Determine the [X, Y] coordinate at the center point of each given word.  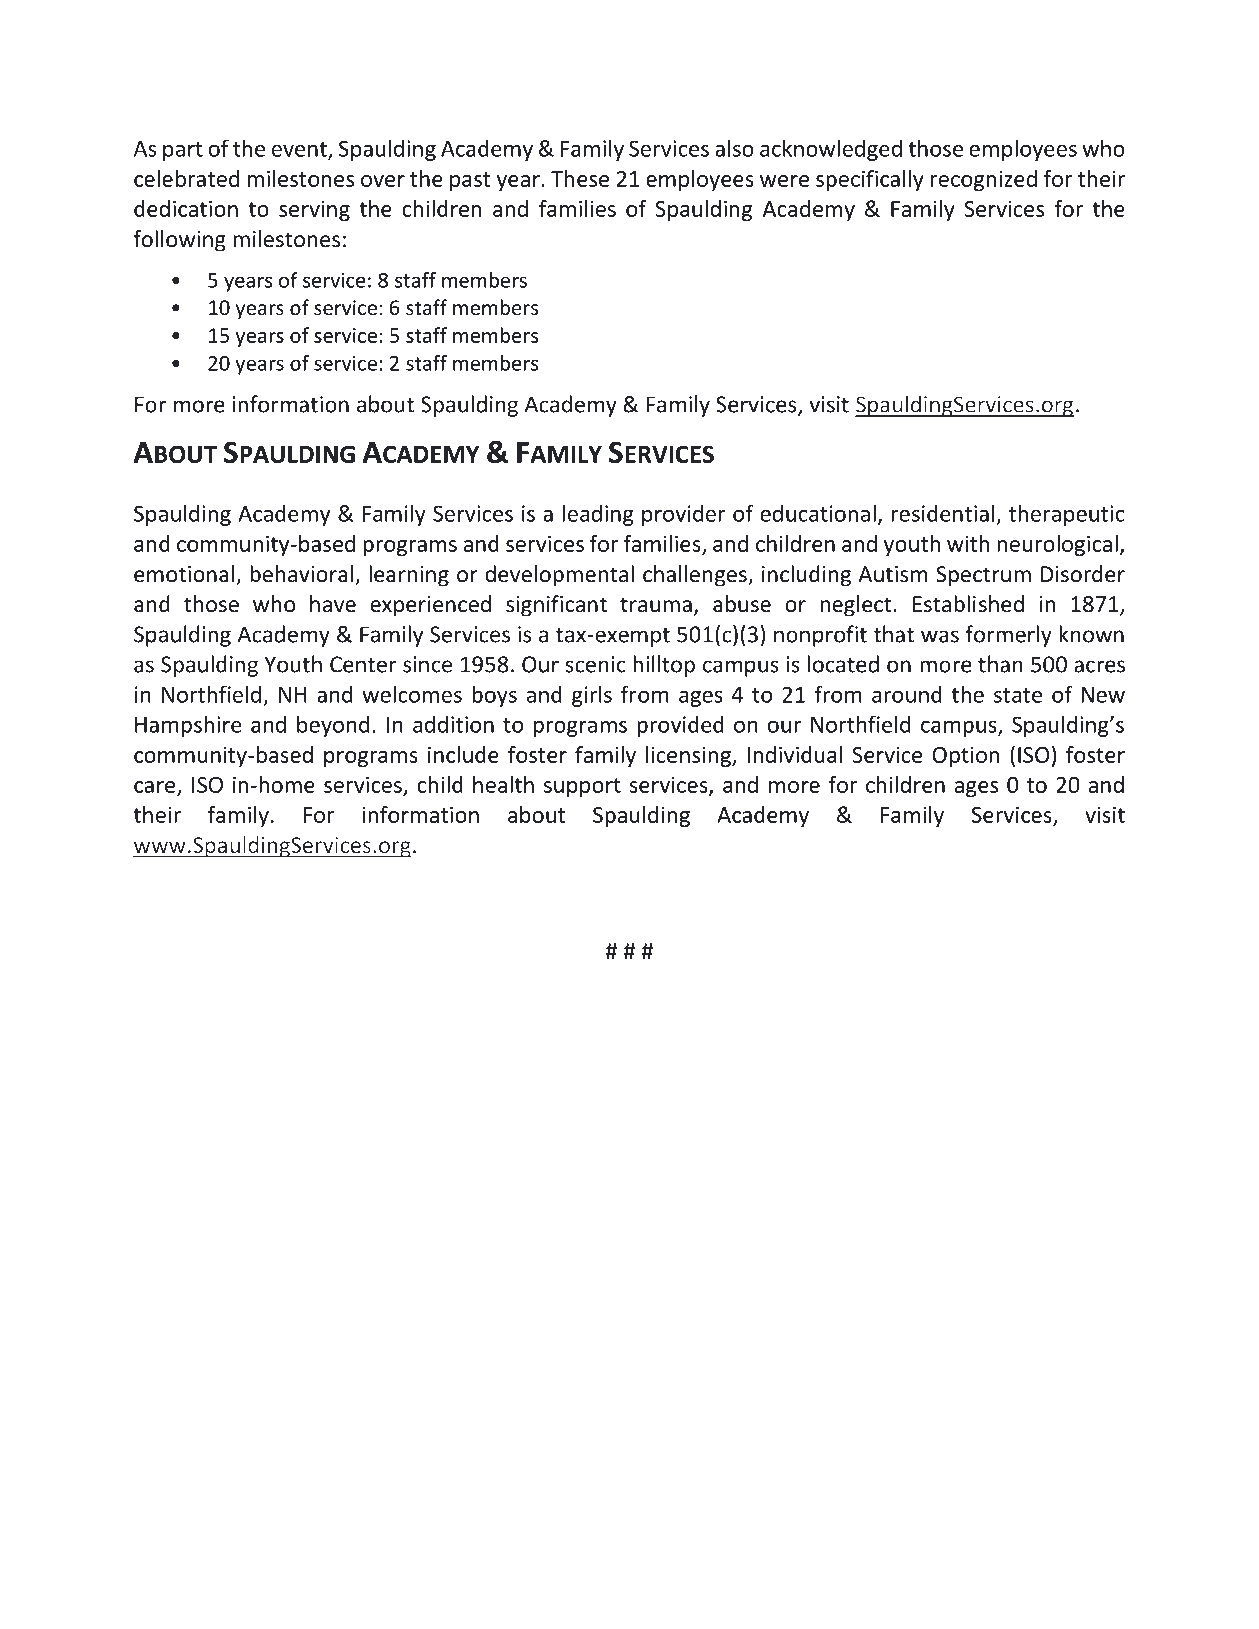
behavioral [301, 574]
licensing [689, 756]
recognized [984, 180]
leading [598, 515]
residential [943, 513]
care [156, 788]
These [580, 178]
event [300, 150]
